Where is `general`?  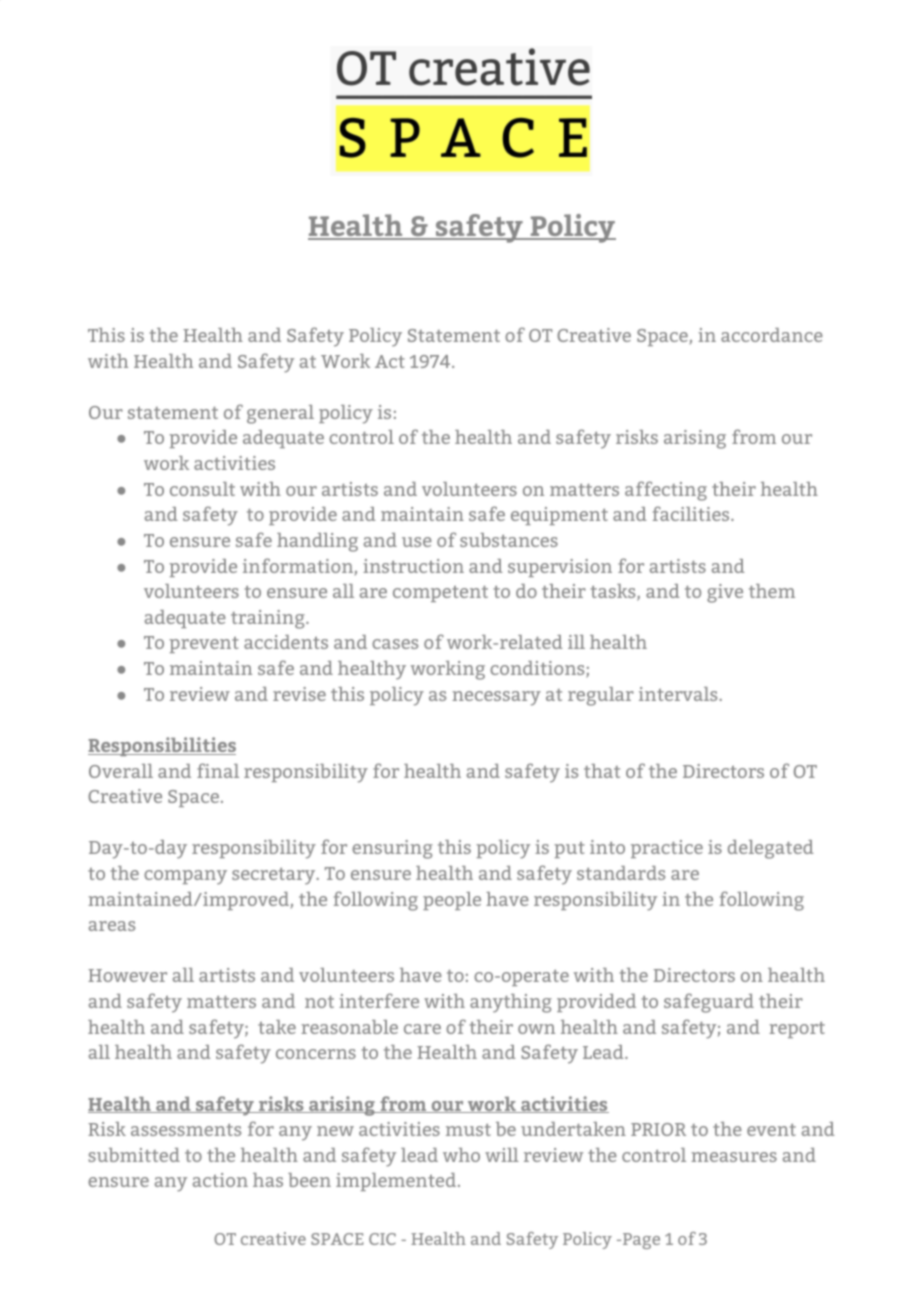 general is located at coordinates (280, 414).
